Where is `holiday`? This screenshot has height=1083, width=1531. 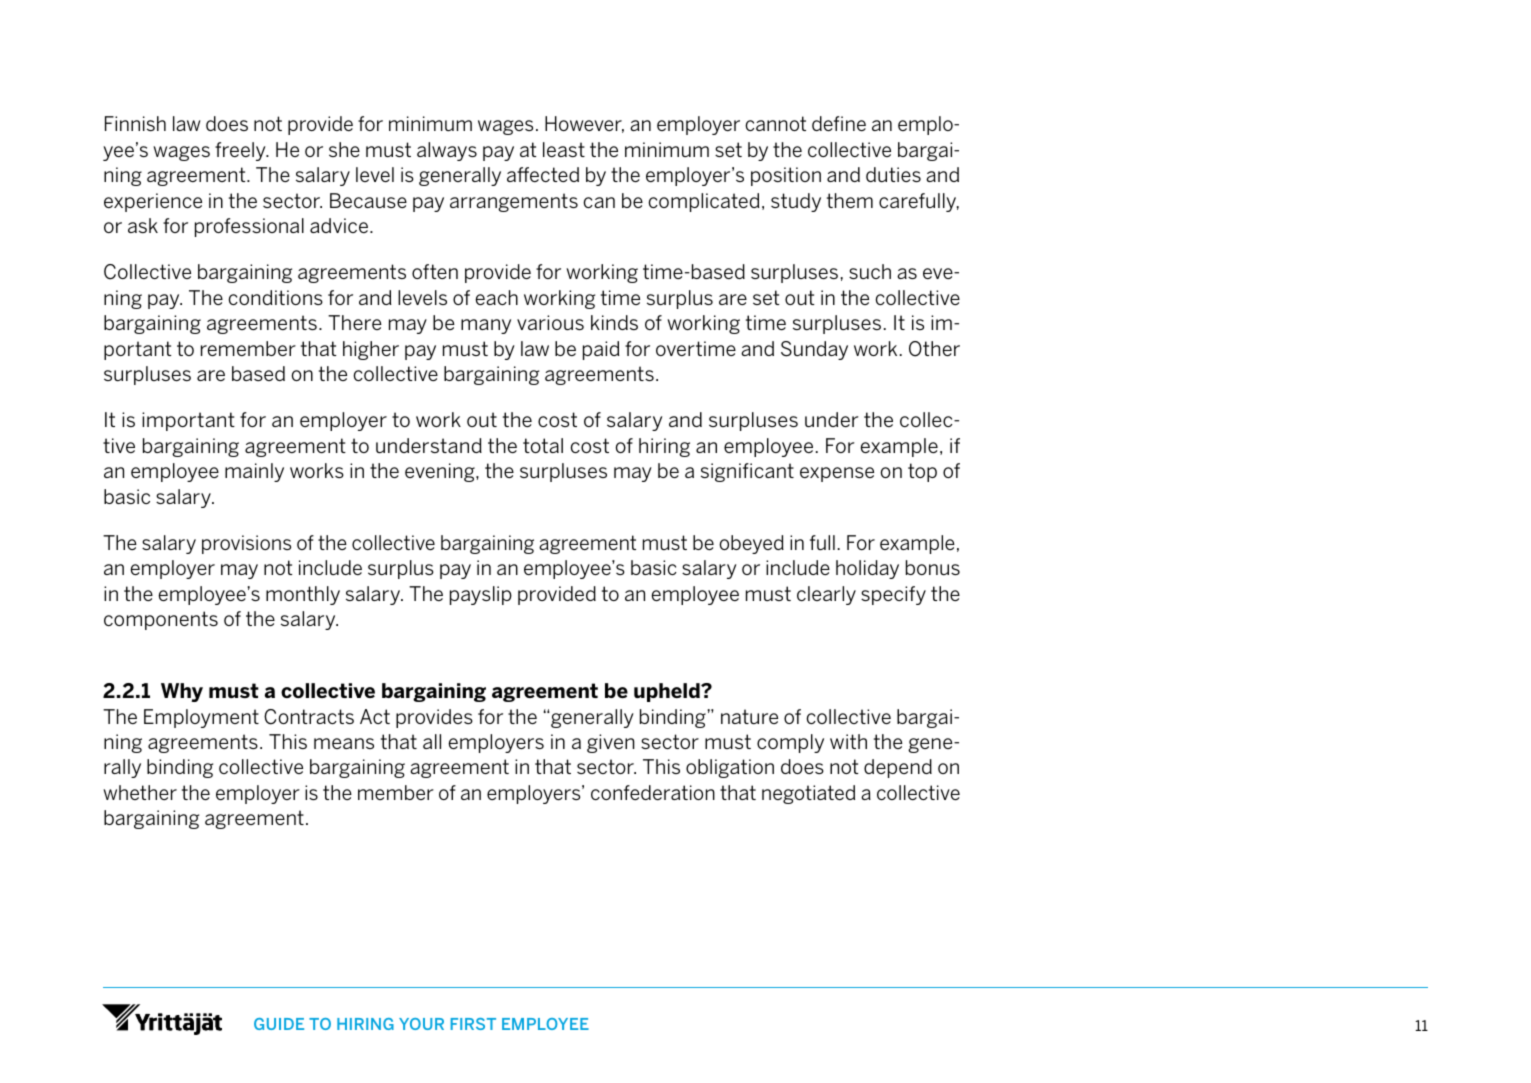
holiday is located at coordinates (867, 569).
